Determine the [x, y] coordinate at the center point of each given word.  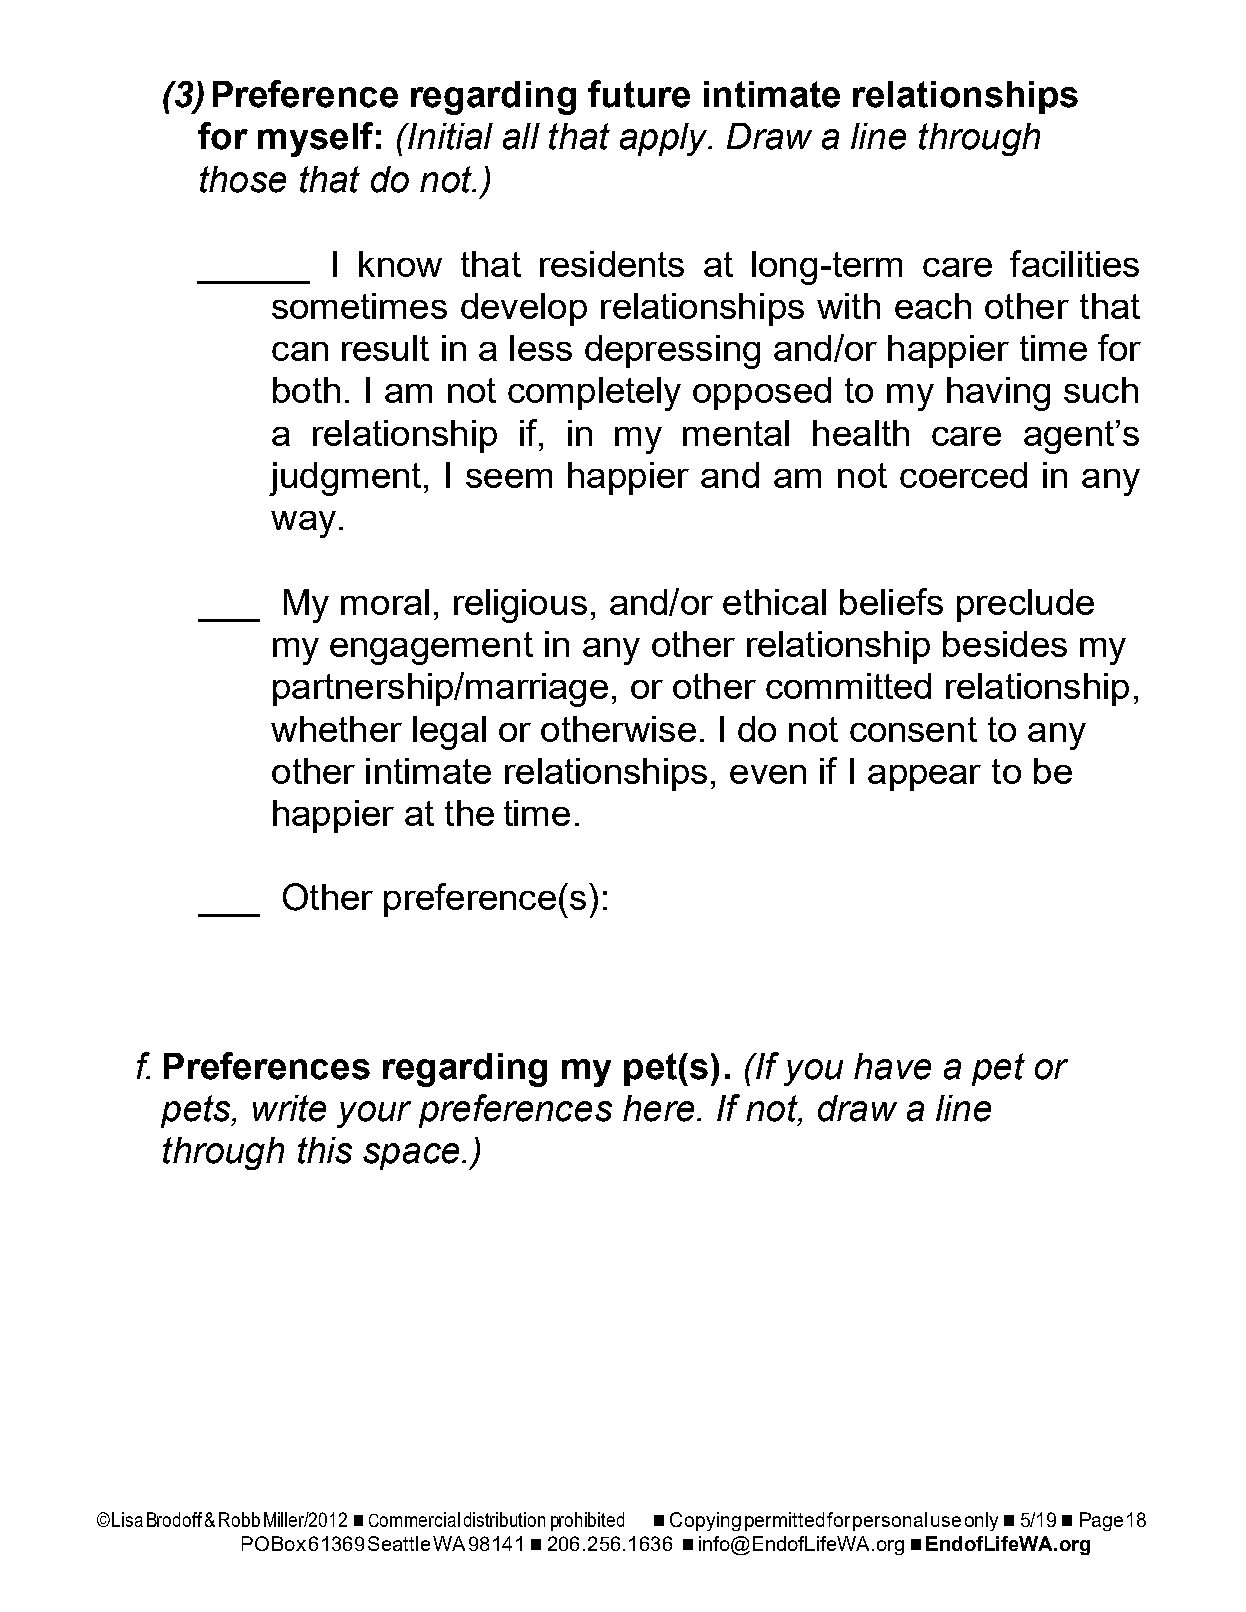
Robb [239, 1519]
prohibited [587, 1521]
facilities [1074, 263]
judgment [345, 479]
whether [336, 729]
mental [736, 433]
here [658, 1108]
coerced [963, 475]
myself [315, 139]
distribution [504, 1519]
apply [665, 139]
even [768, 774]
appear [924, 778]
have [892, 1066]
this [325, 1150]
